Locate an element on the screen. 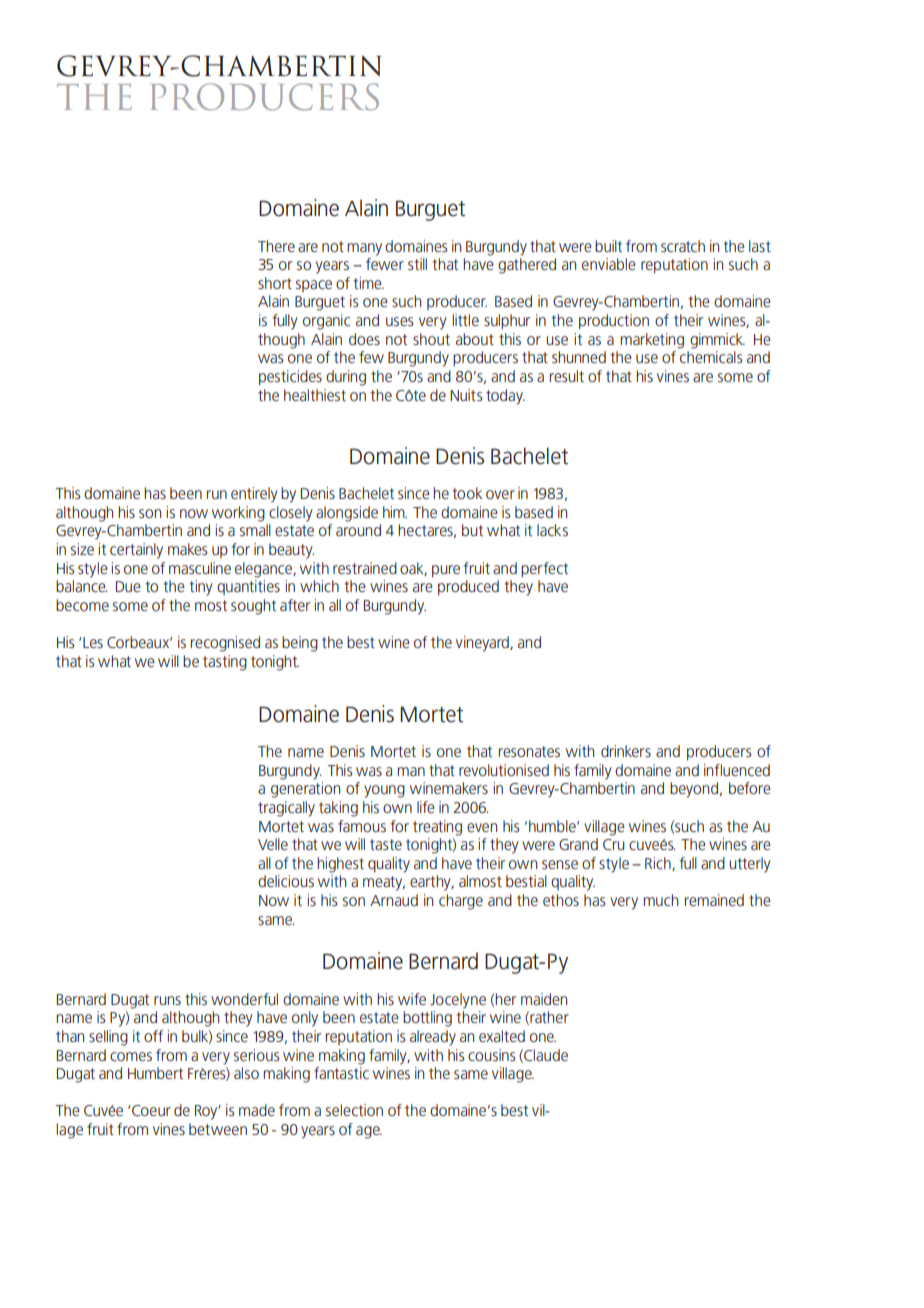  Arnaud is located at coordinates (394, 900).
